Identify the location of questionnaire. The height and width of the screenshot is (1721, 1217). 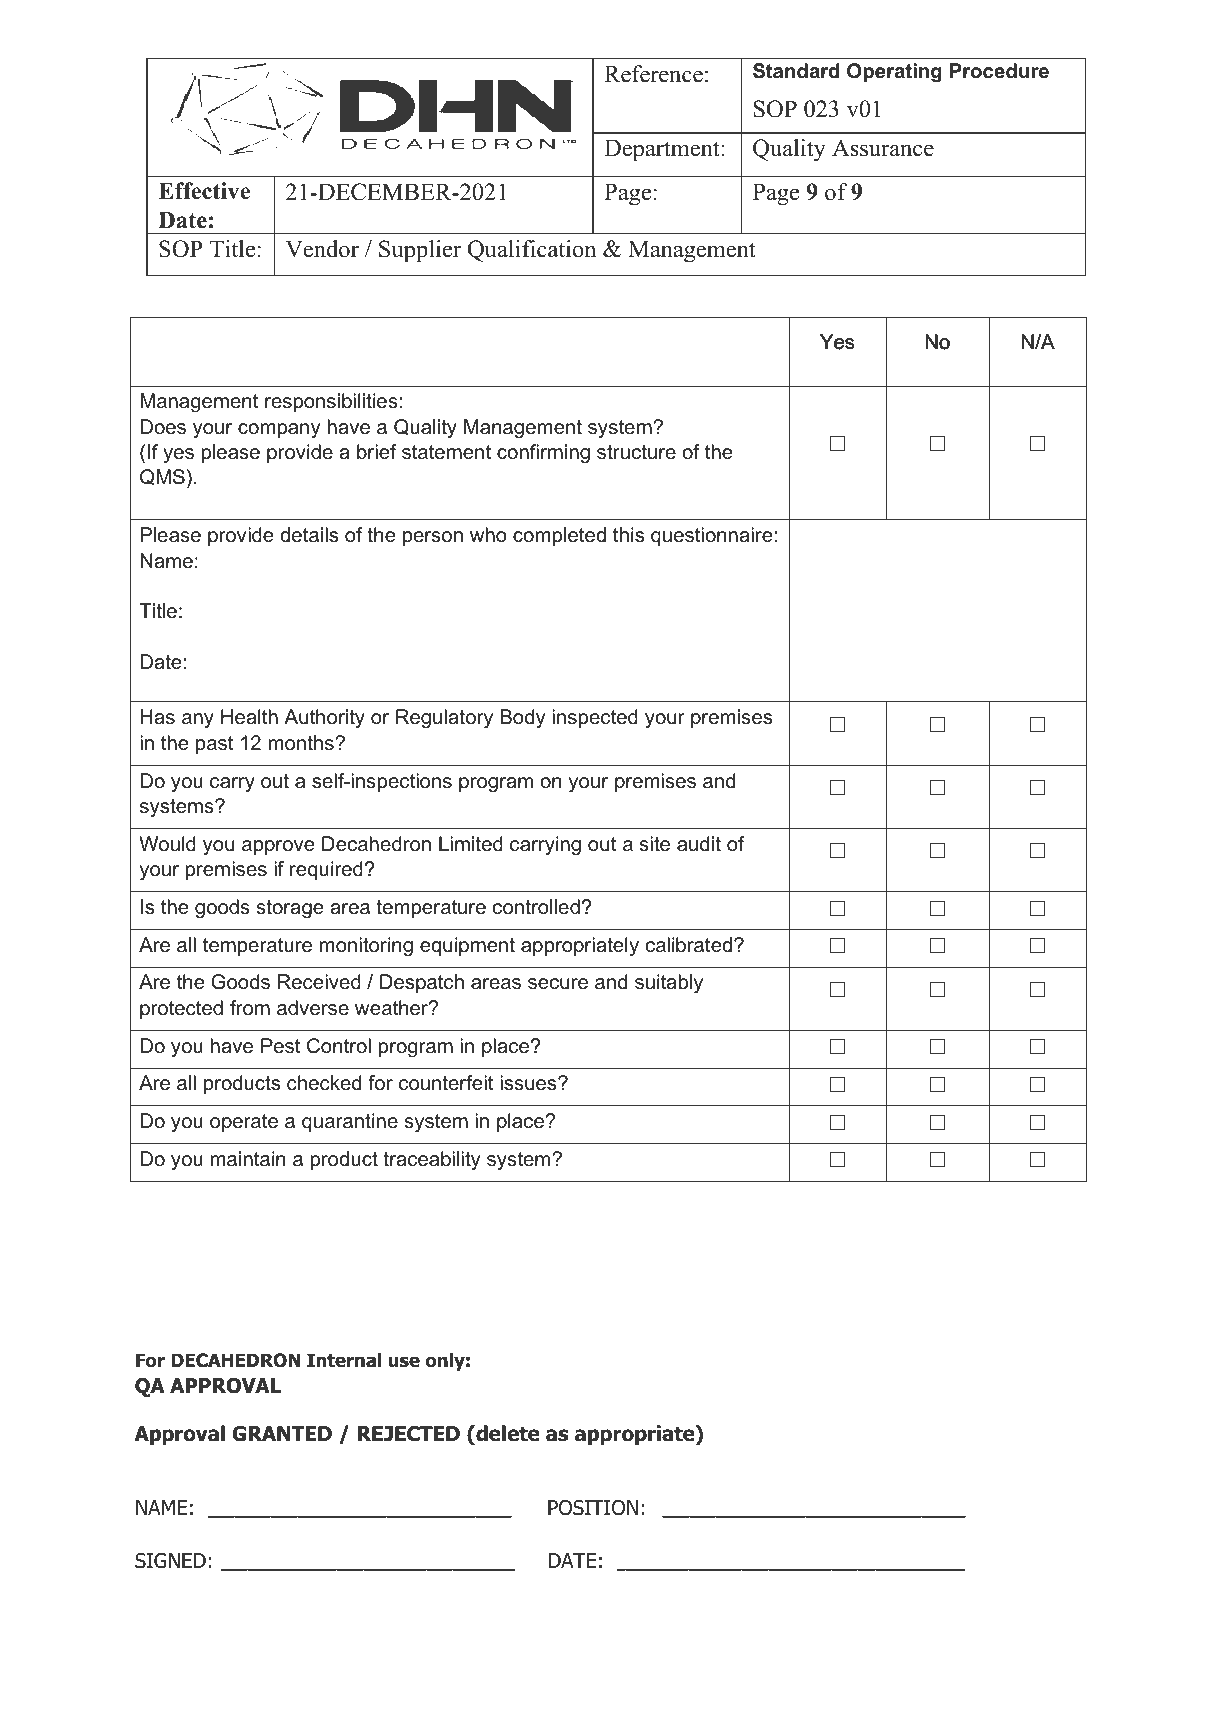
(712, 536).
